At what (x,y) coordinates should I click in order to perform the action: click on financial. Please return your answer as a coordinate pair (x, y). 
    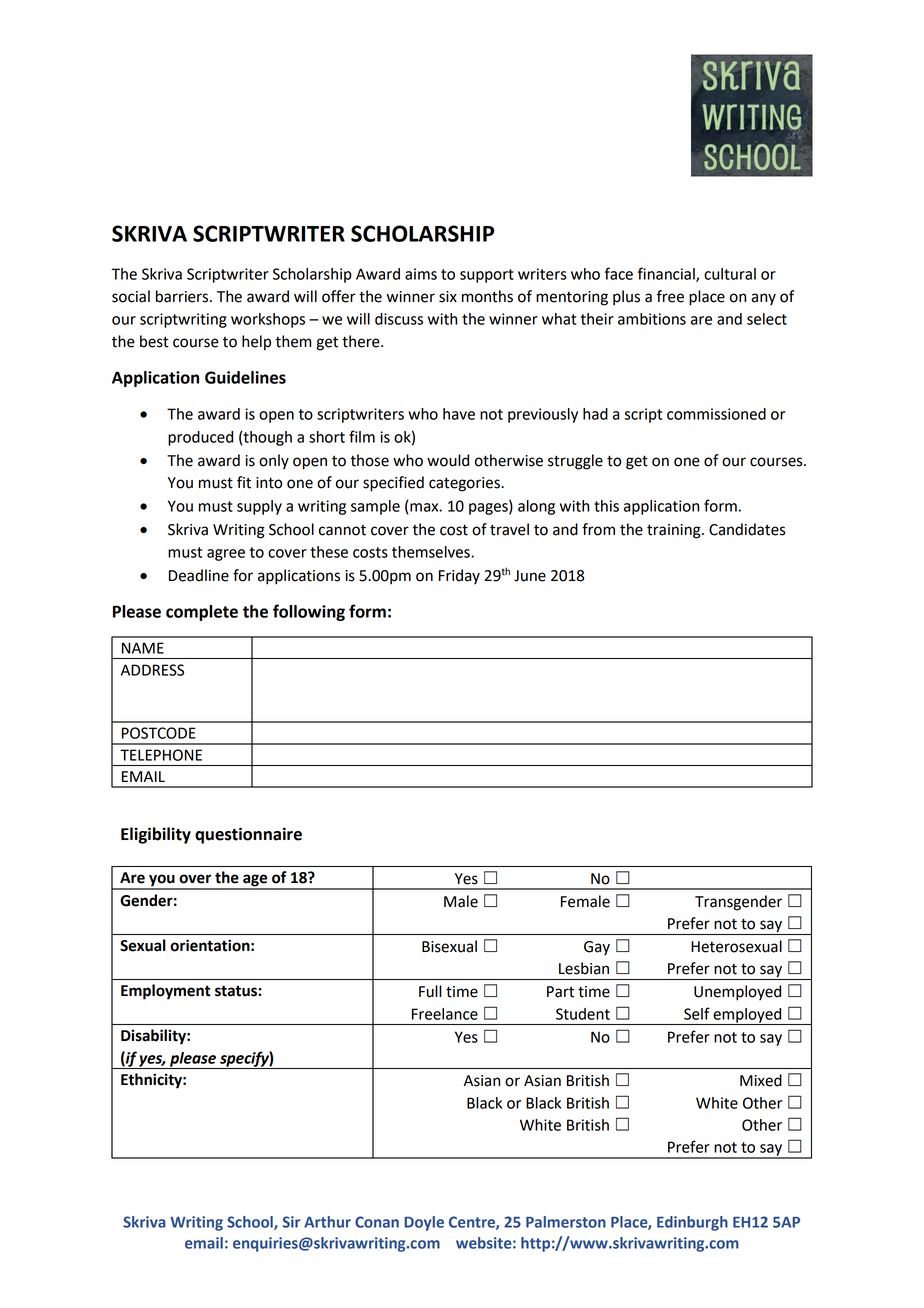
    Looking at the image, I should click on (667, 274).
